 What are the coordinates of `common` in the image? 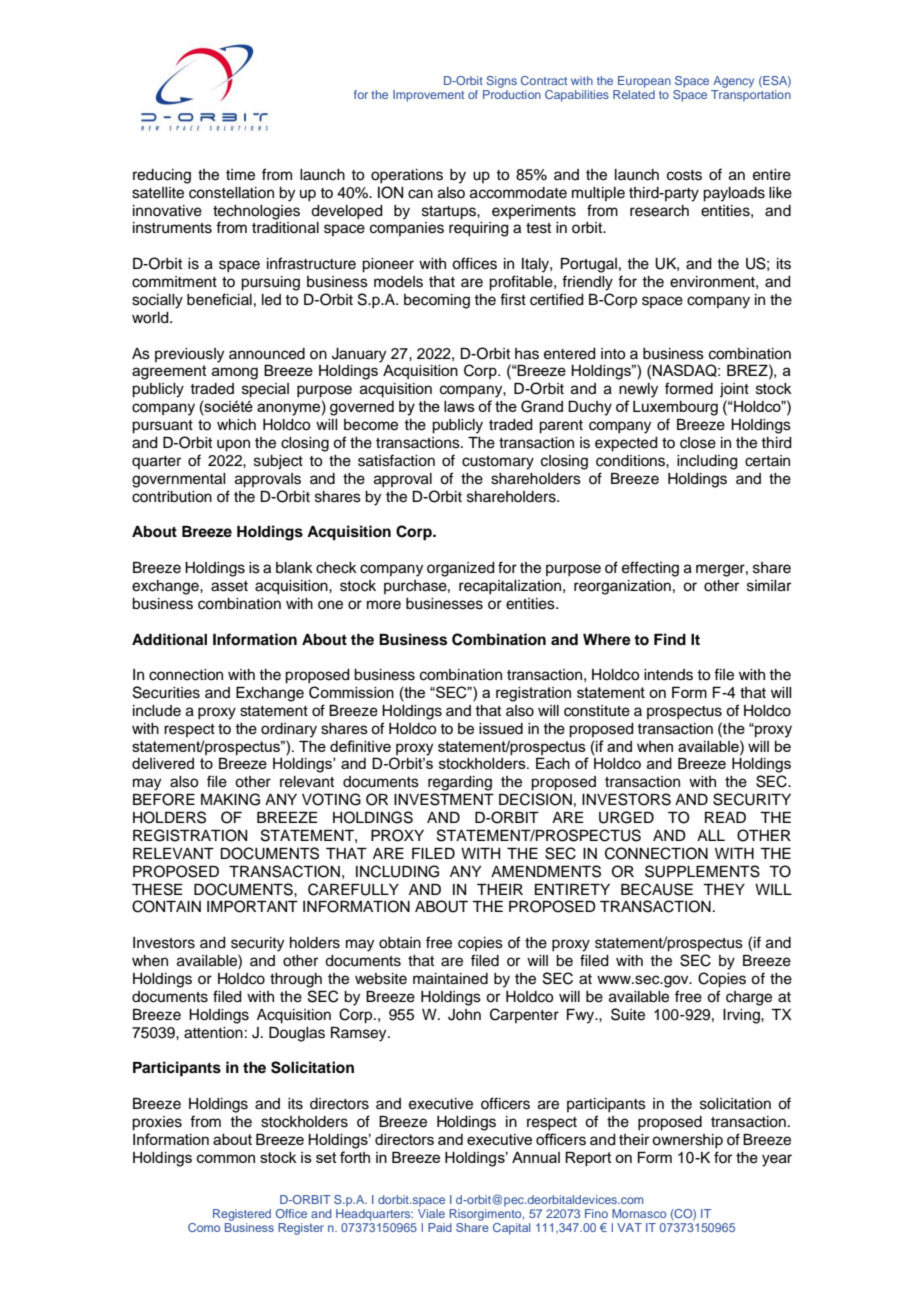 It's located at (226, 1158).
